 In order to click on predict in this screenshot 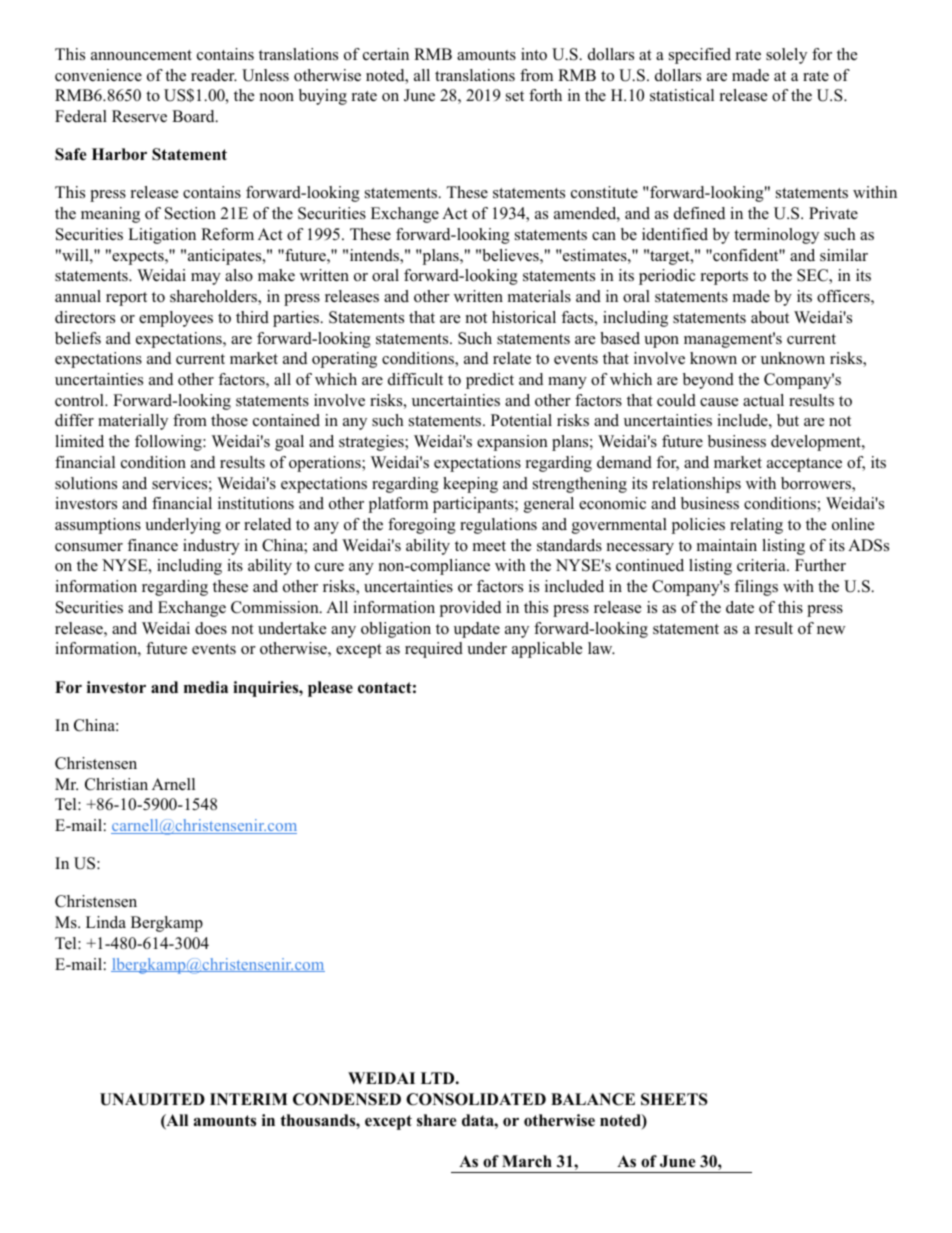, I will do `click(490, 381)`.
